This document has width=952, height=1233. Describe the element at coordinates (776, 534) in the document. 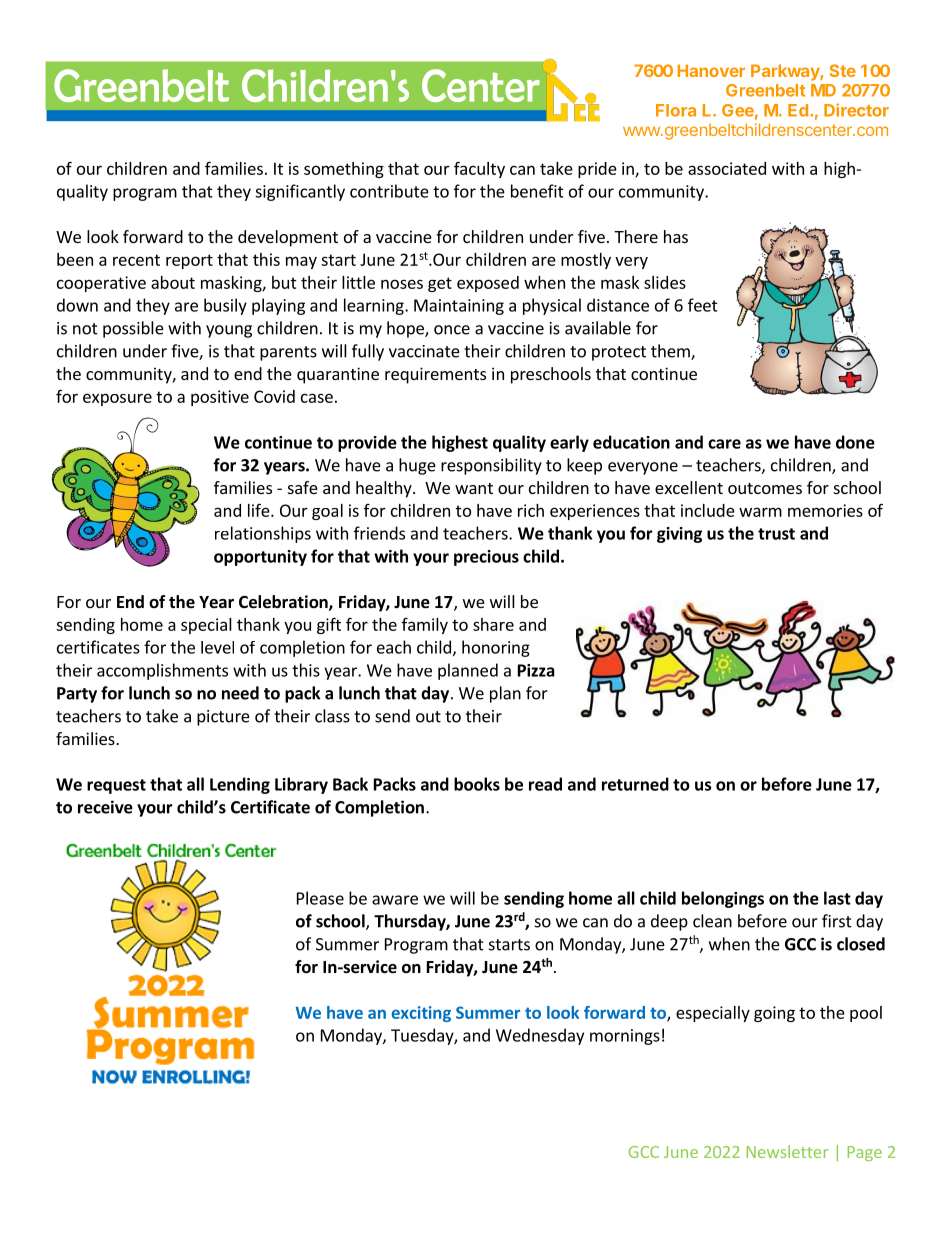

I see `trust` at that location.
